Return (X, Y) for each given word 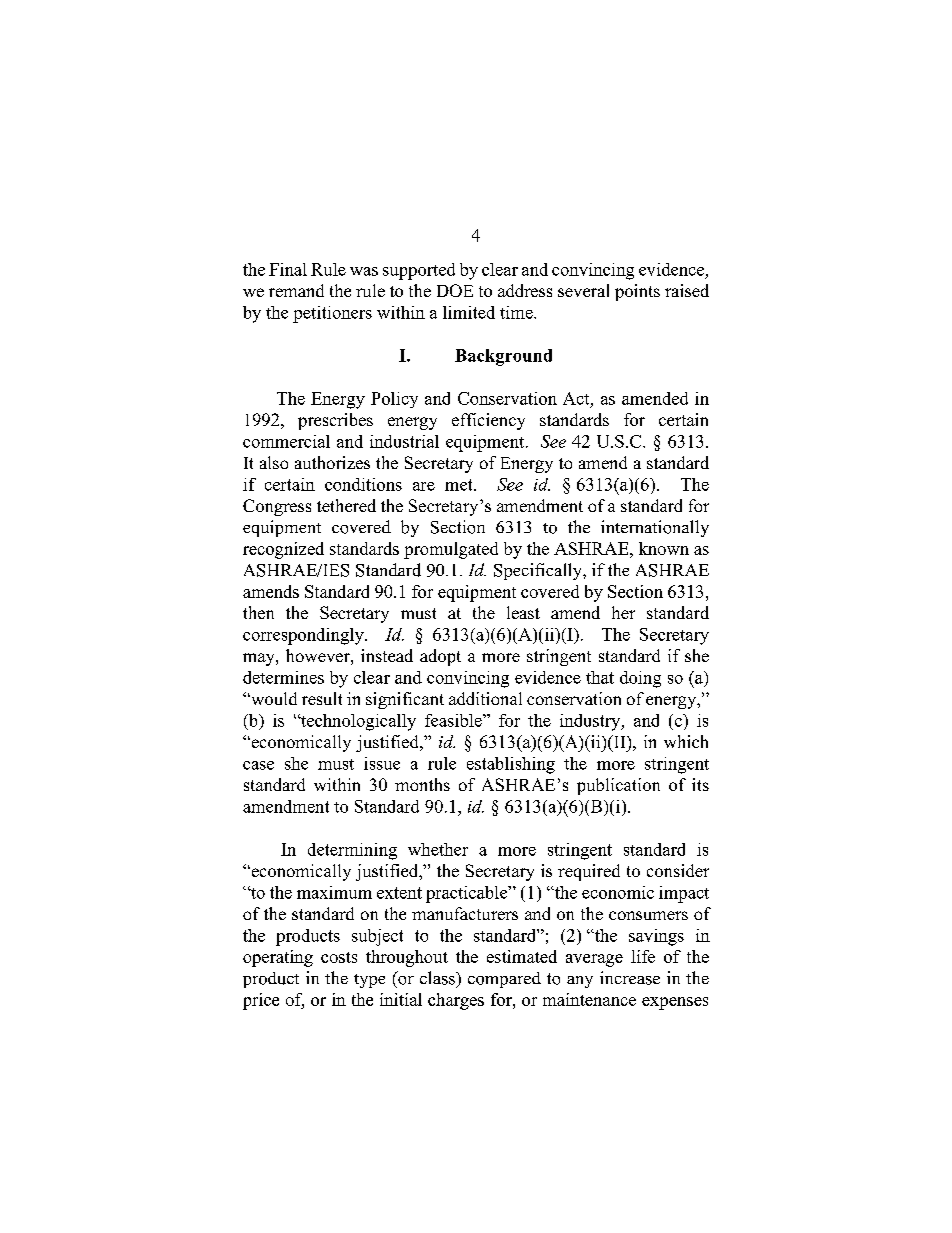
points (637, 292)
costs (339, 957)
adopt (440, 657)
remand (296, 290)
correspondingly (304, 636)
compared (504, 980)
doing (640, 679)
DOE (455, 290)
